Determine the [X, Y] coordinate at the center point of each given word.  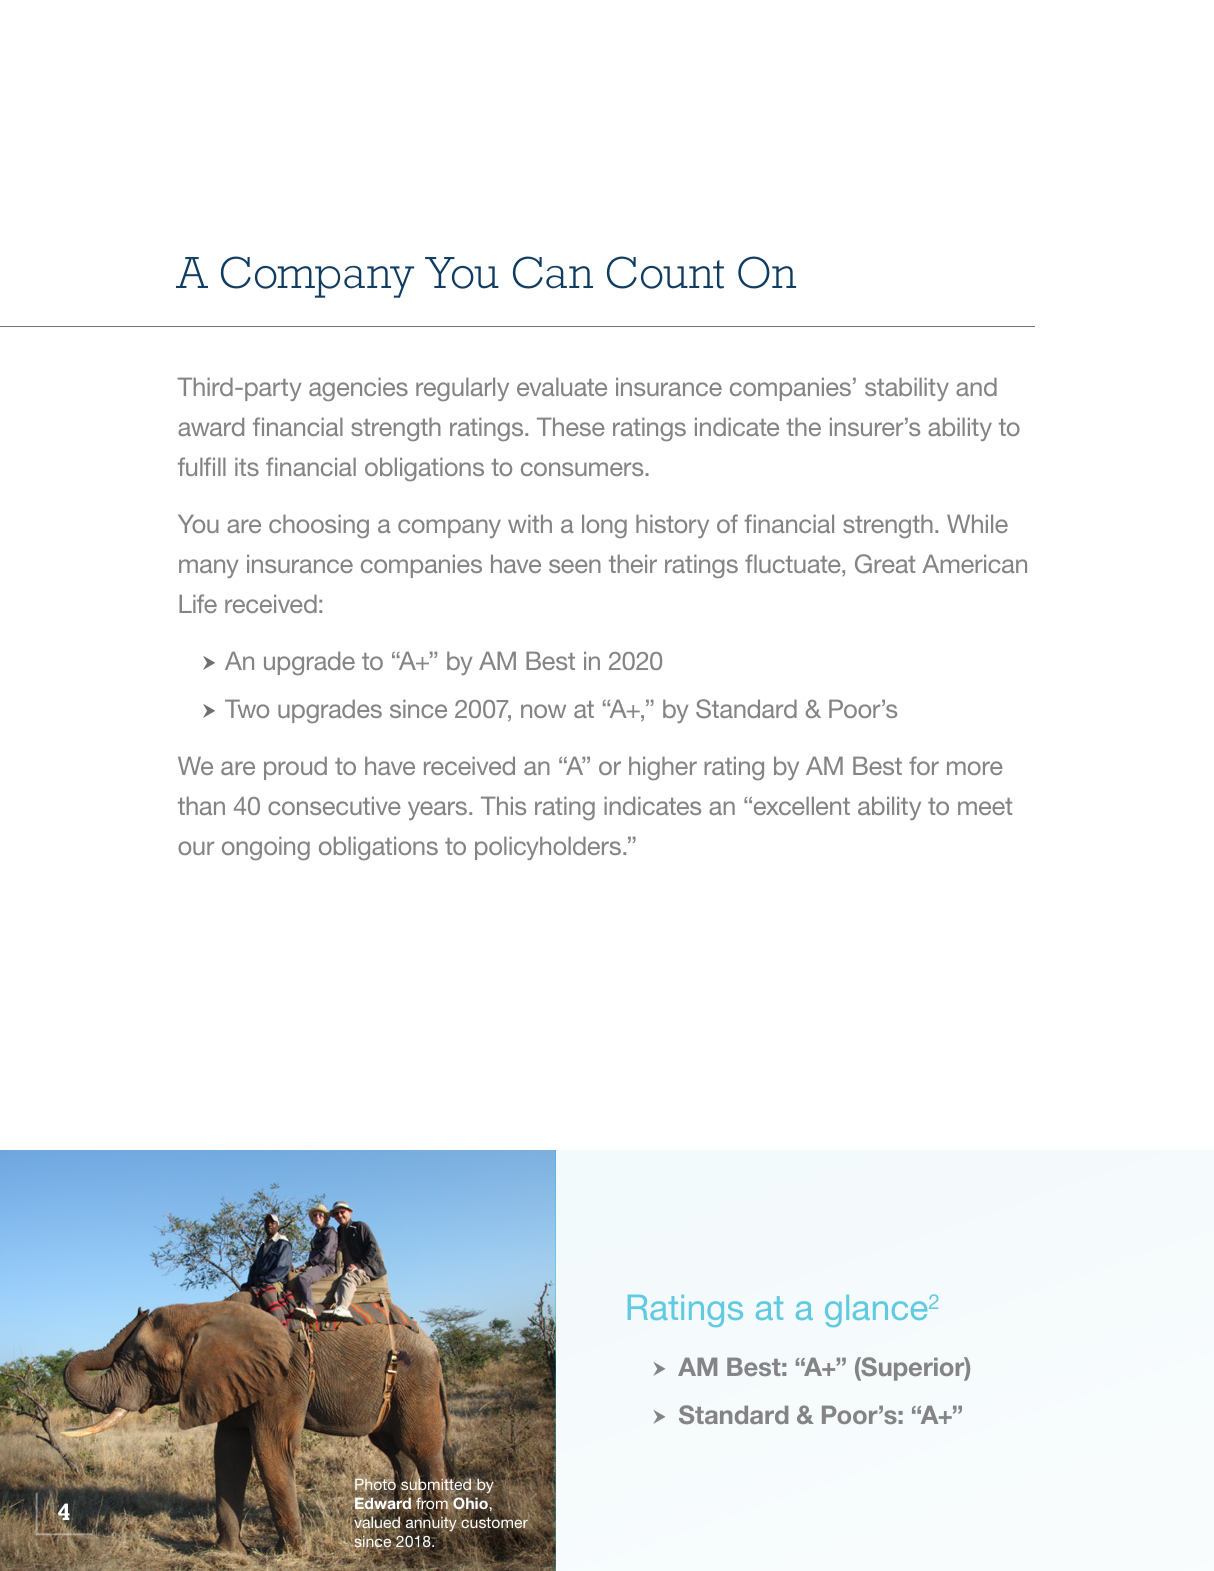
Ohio [469, 1504]
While [977, 523]
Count [665, 272]
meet [985, 806]
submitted [435, 1485]
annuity [432, 1524]
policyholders [549, 848]
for [924, 765]
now [543, 711]
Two [247, 708]
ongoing [266, 848]
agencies [358, 389]
